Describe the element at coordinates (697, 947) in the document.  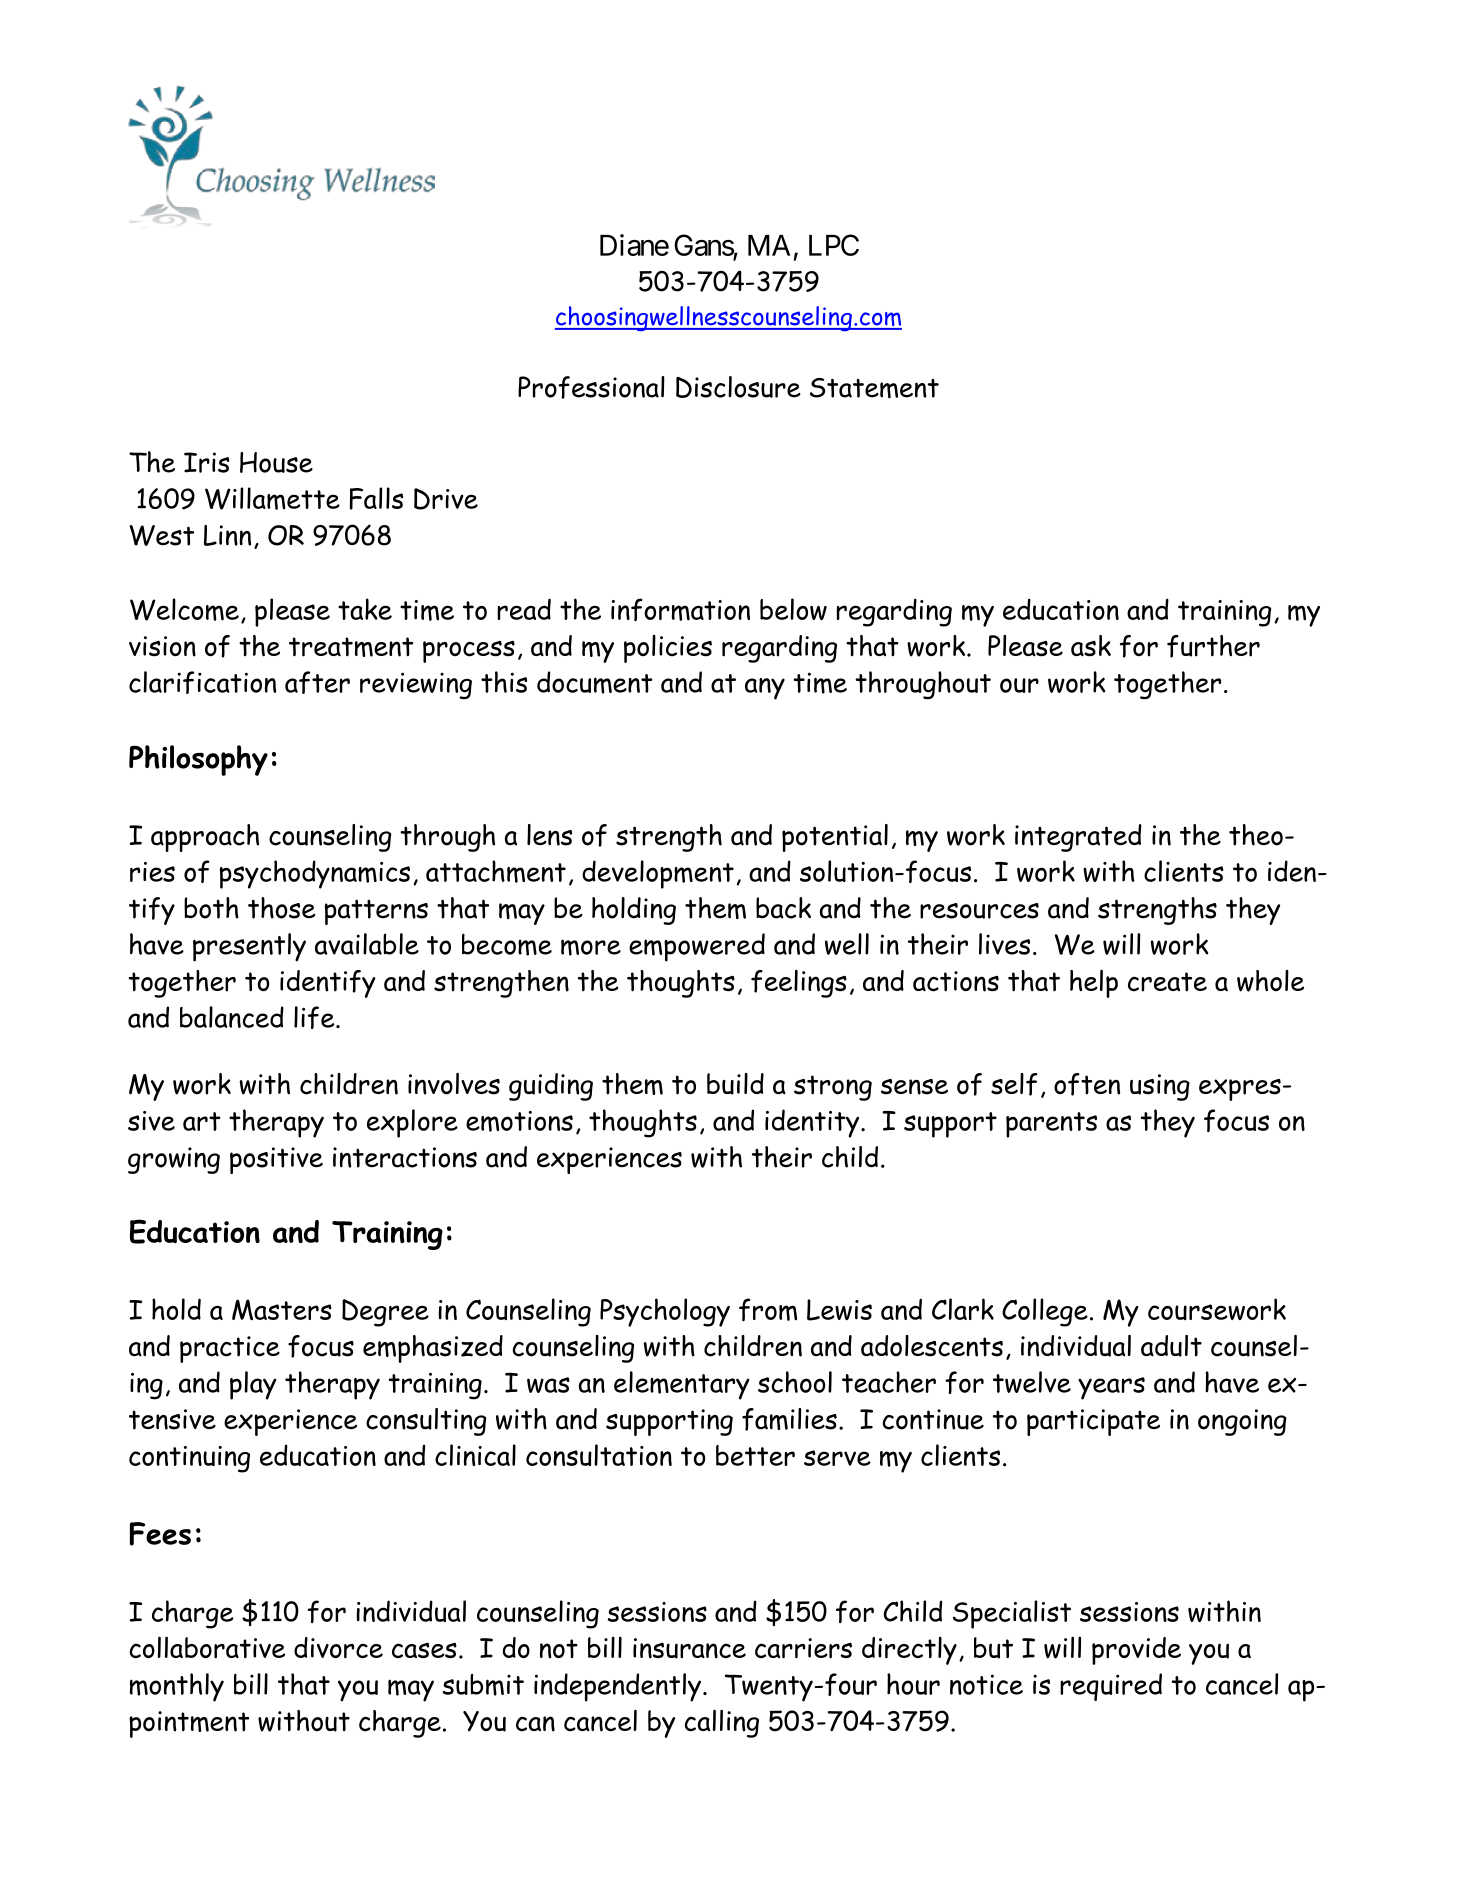
I see `empowered` at that location.
